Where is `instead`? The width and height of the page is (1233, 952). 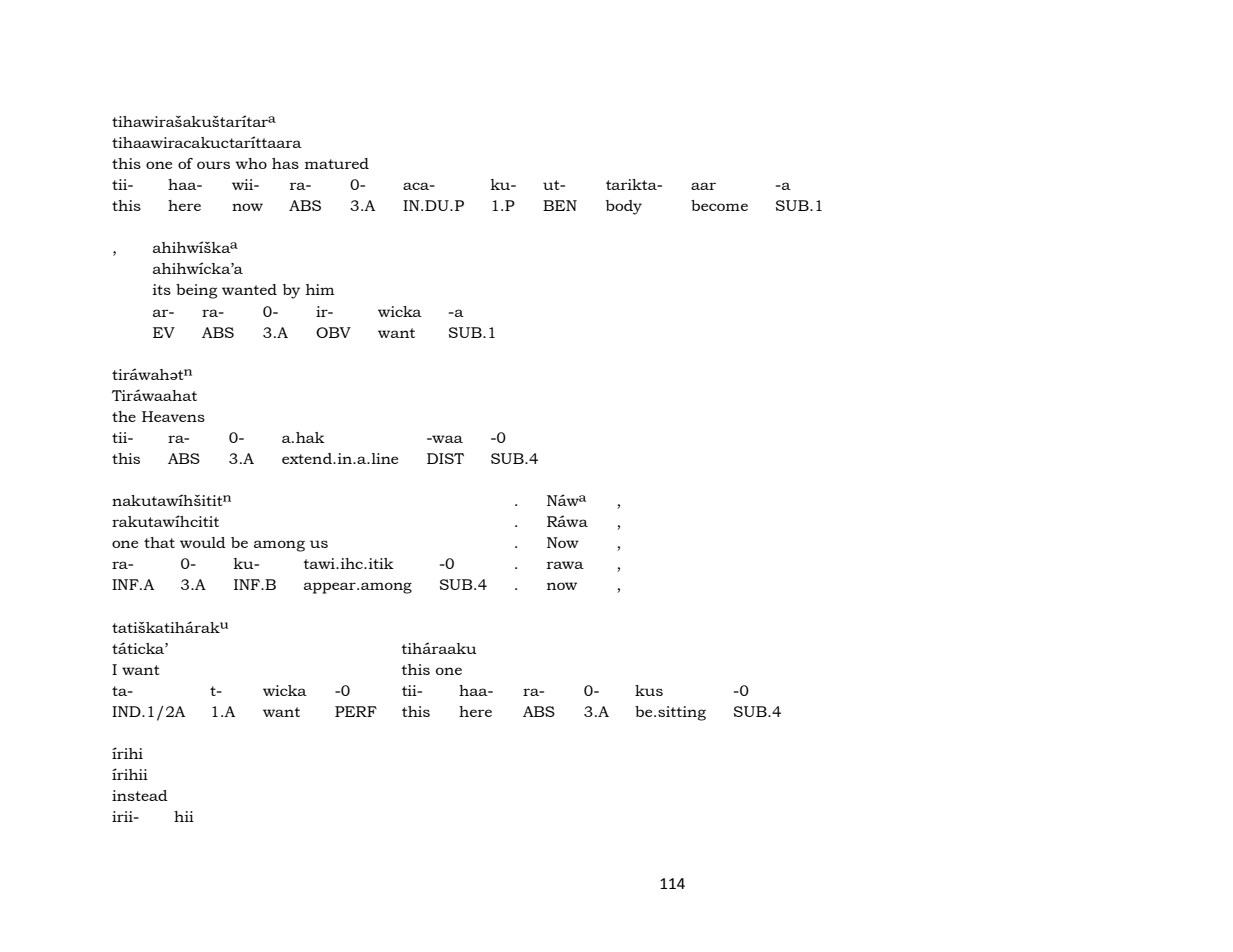 instead is located at coordinates (140, 795).
